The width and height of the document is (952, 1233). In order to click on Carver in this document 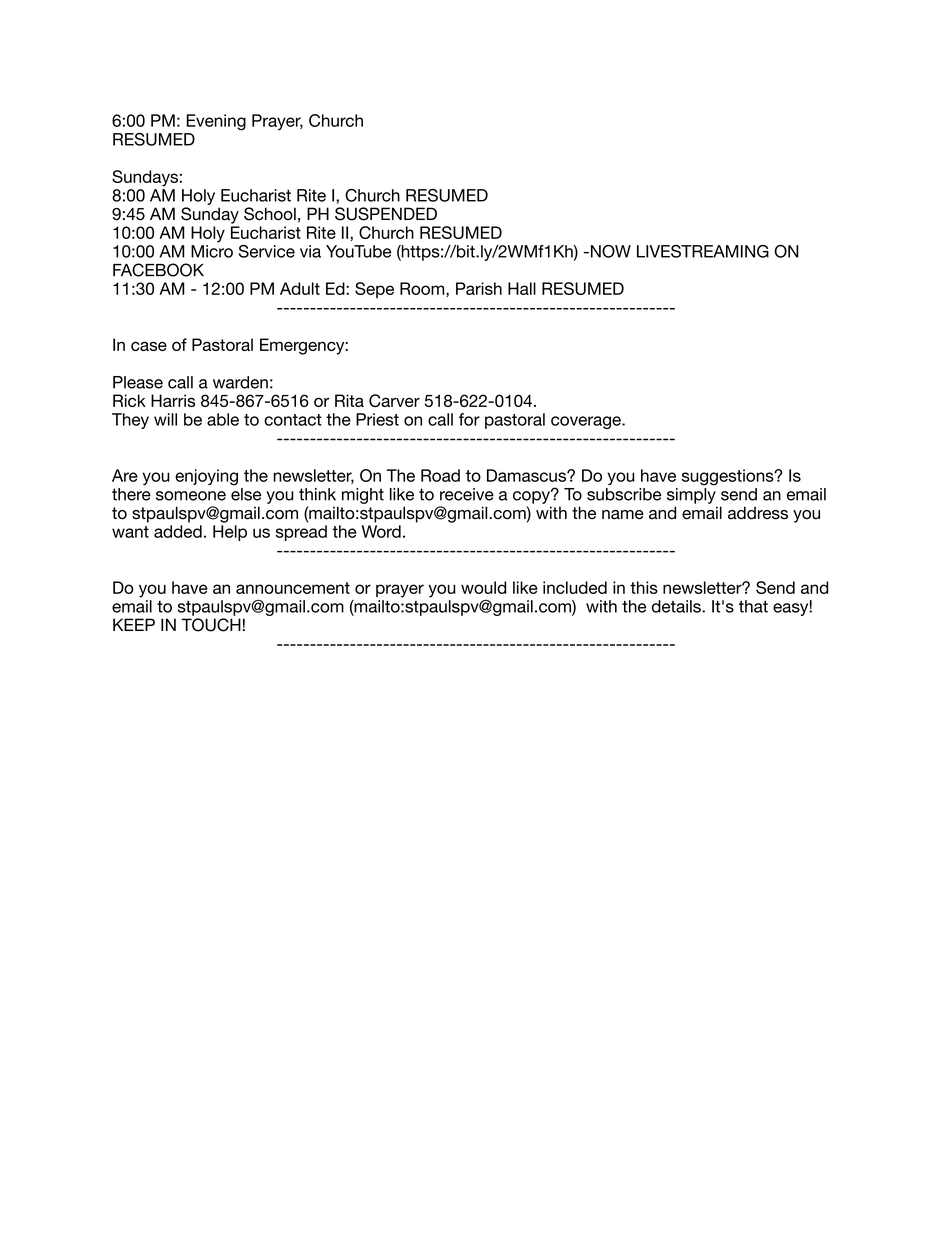, I will do `click(394, 400)`.
